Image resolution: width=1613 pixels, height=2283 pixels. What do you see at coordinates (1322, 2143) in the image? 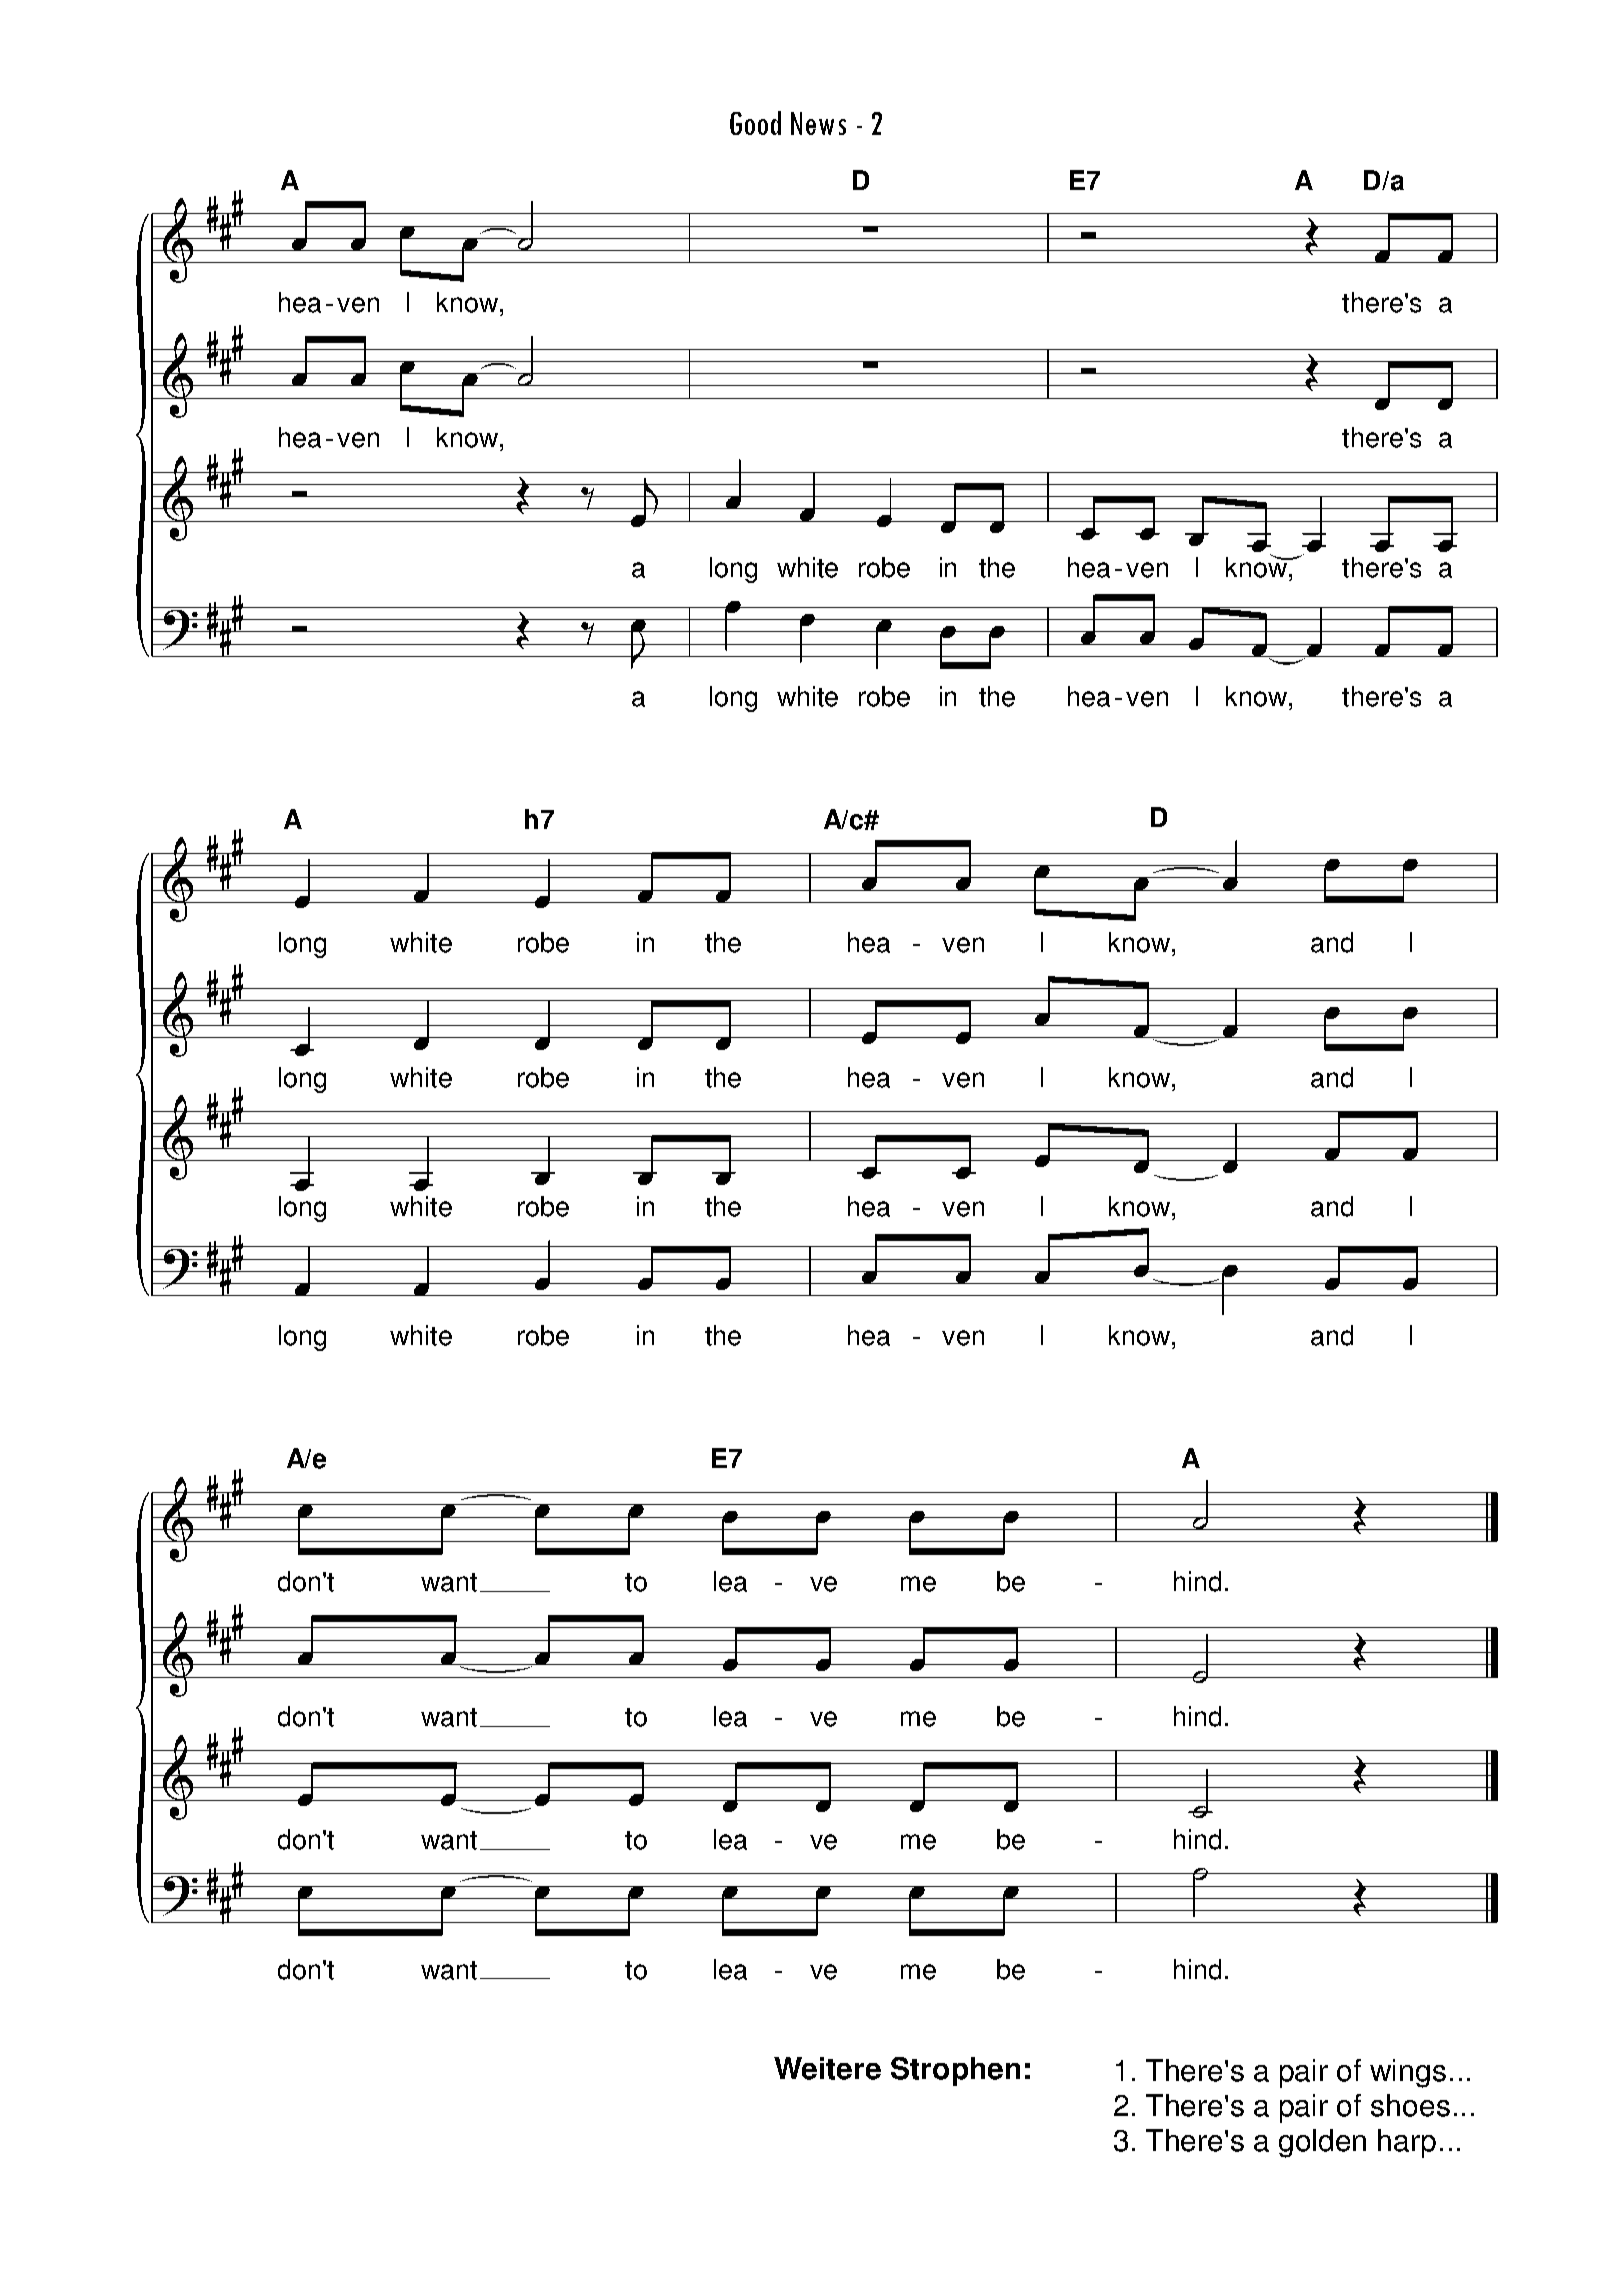
I see `golden` at bounding box center [1322, 2143].
